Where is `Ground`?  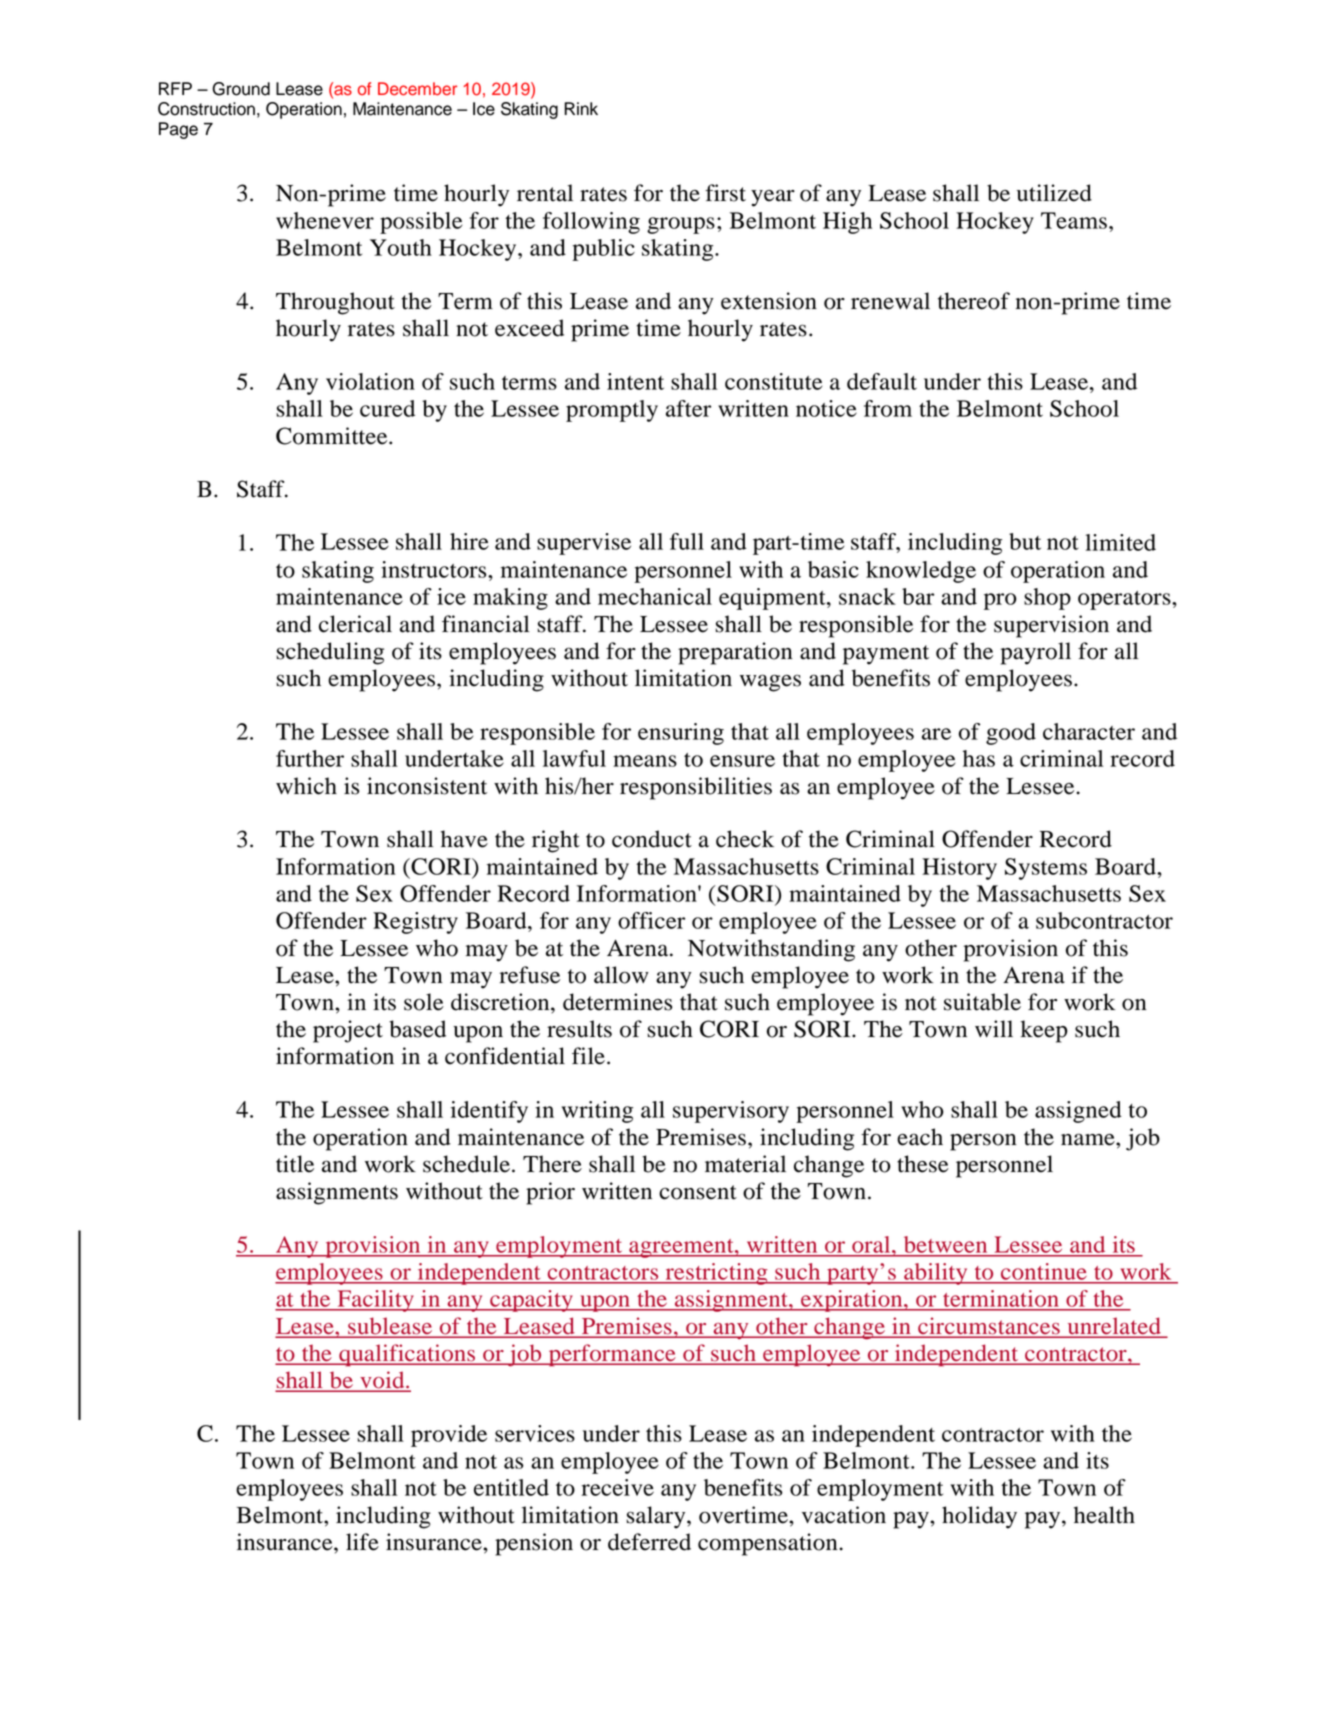
Ground is located at coordinates (241, 89).
